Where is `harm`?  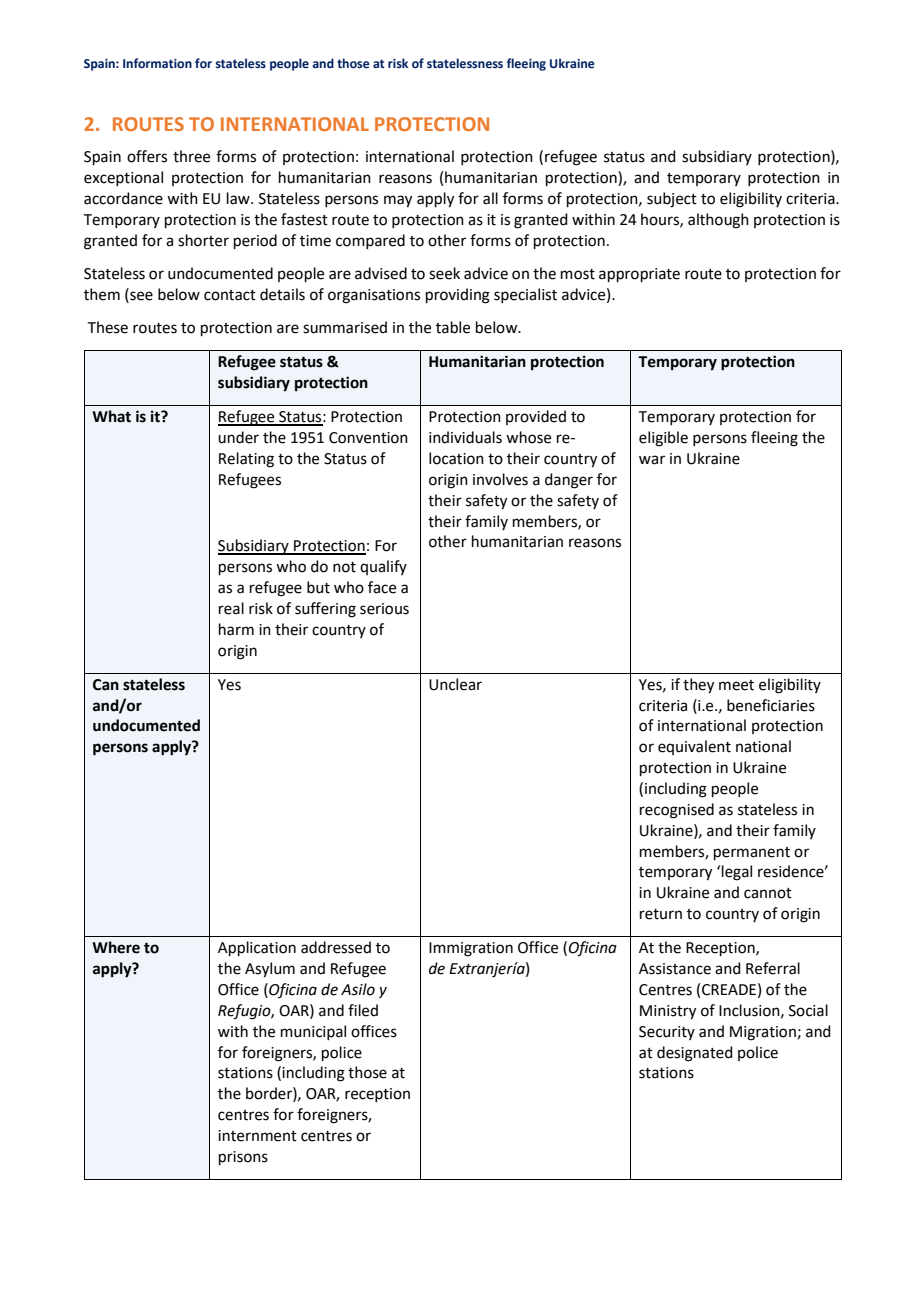 harm is located at coordinates (236, 629).
